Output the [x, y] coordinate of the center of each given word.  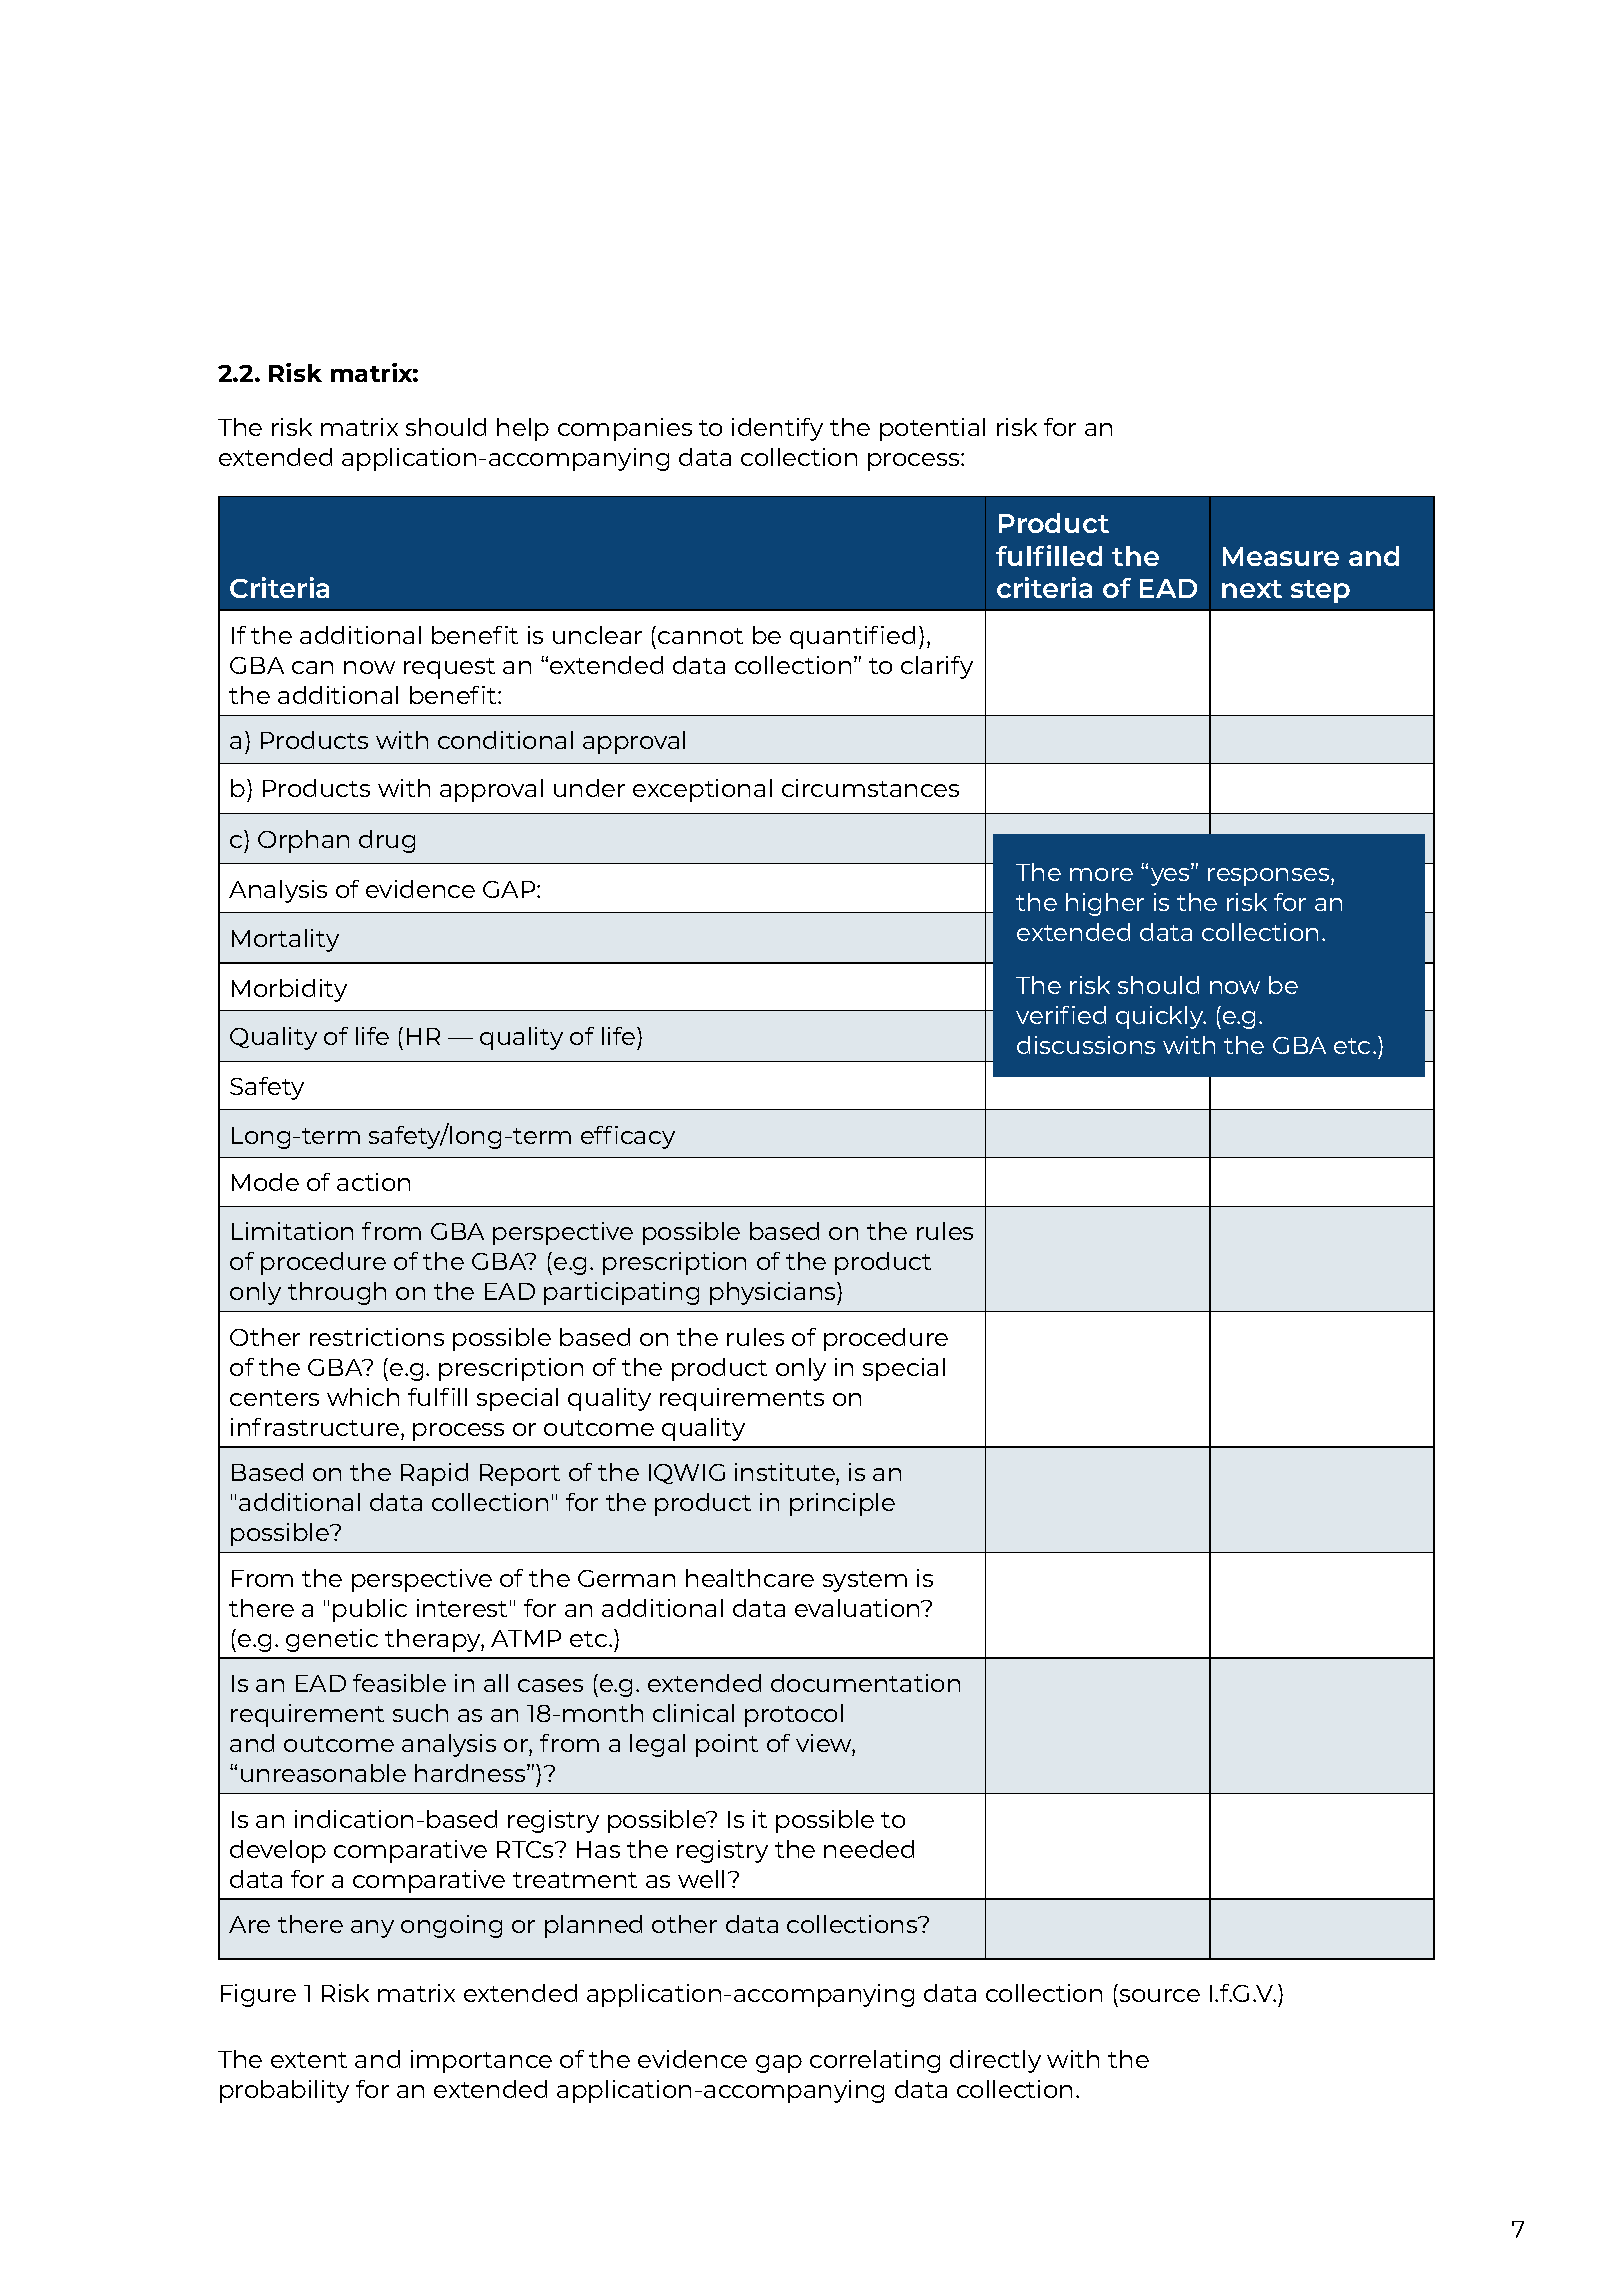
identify [777, 429]
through [337, 1293]
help [523, 429]
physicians [774, 1293]
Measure [1281, 556]
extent [309, 2060]
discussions [1086, 1045]
